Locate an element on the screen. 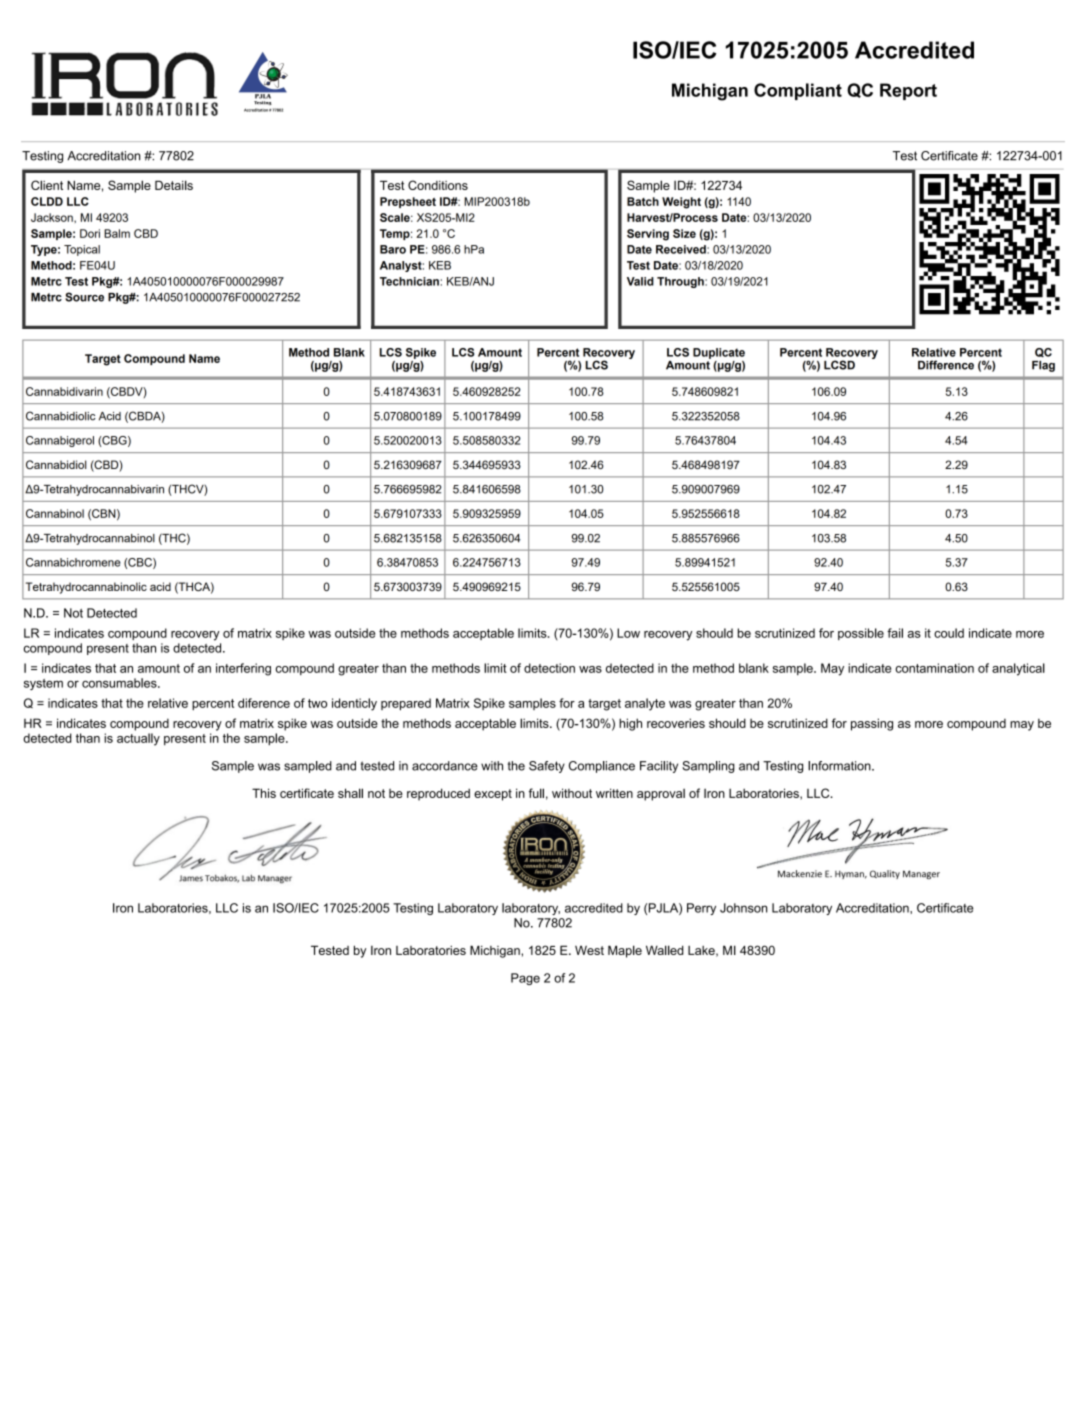  West is located at coordinates (589, 950).
